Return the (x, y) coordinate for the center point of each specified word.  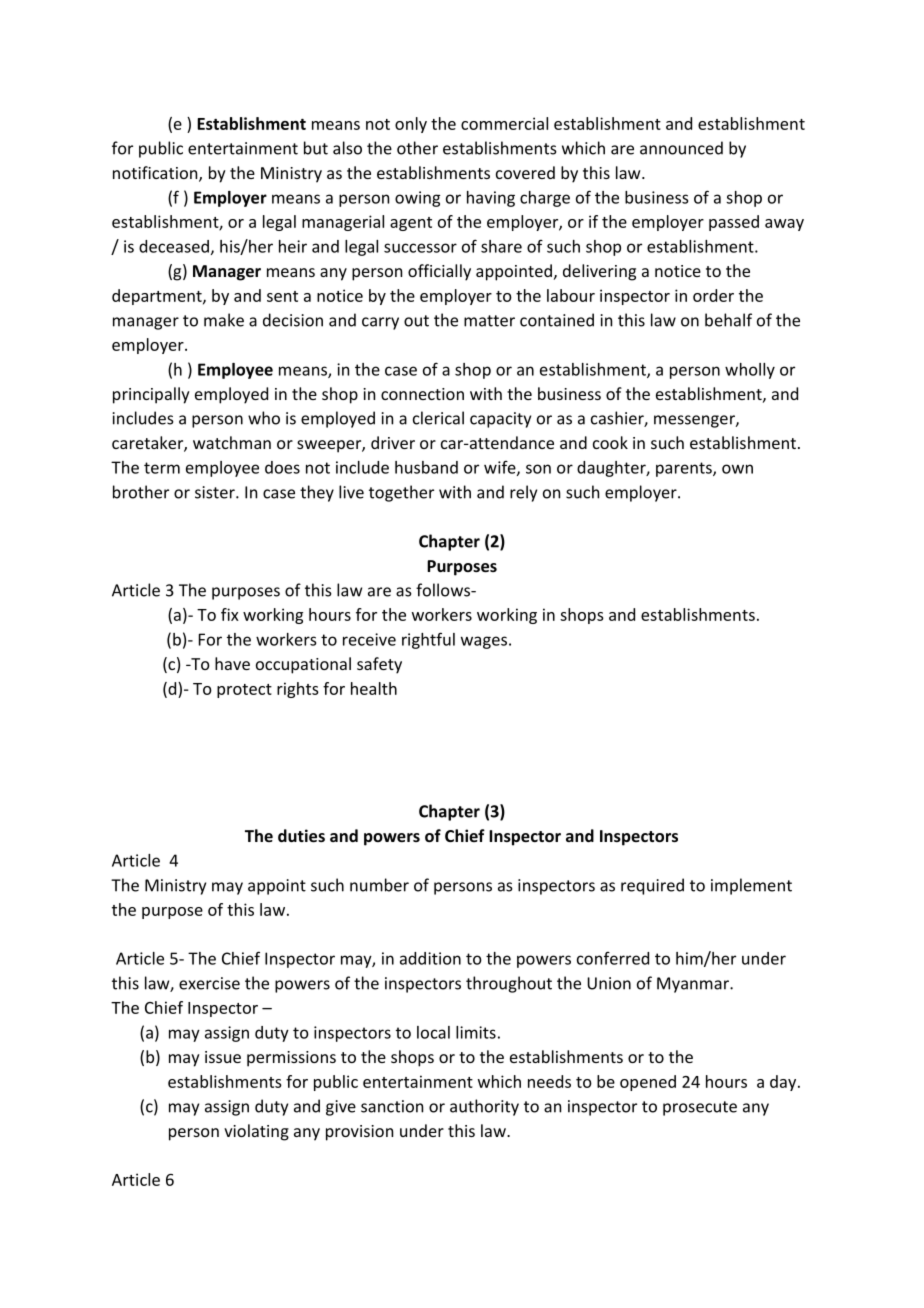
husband (426, 467)
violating (256, 1132)
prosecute (700, 1108)
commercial (504, 123)
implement (751, 886)
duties (301, 835)
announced (681, 148)
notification (156, 174)
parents (685, 469)
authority (484, 1107)
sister (216, 492)
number (379, 885)
